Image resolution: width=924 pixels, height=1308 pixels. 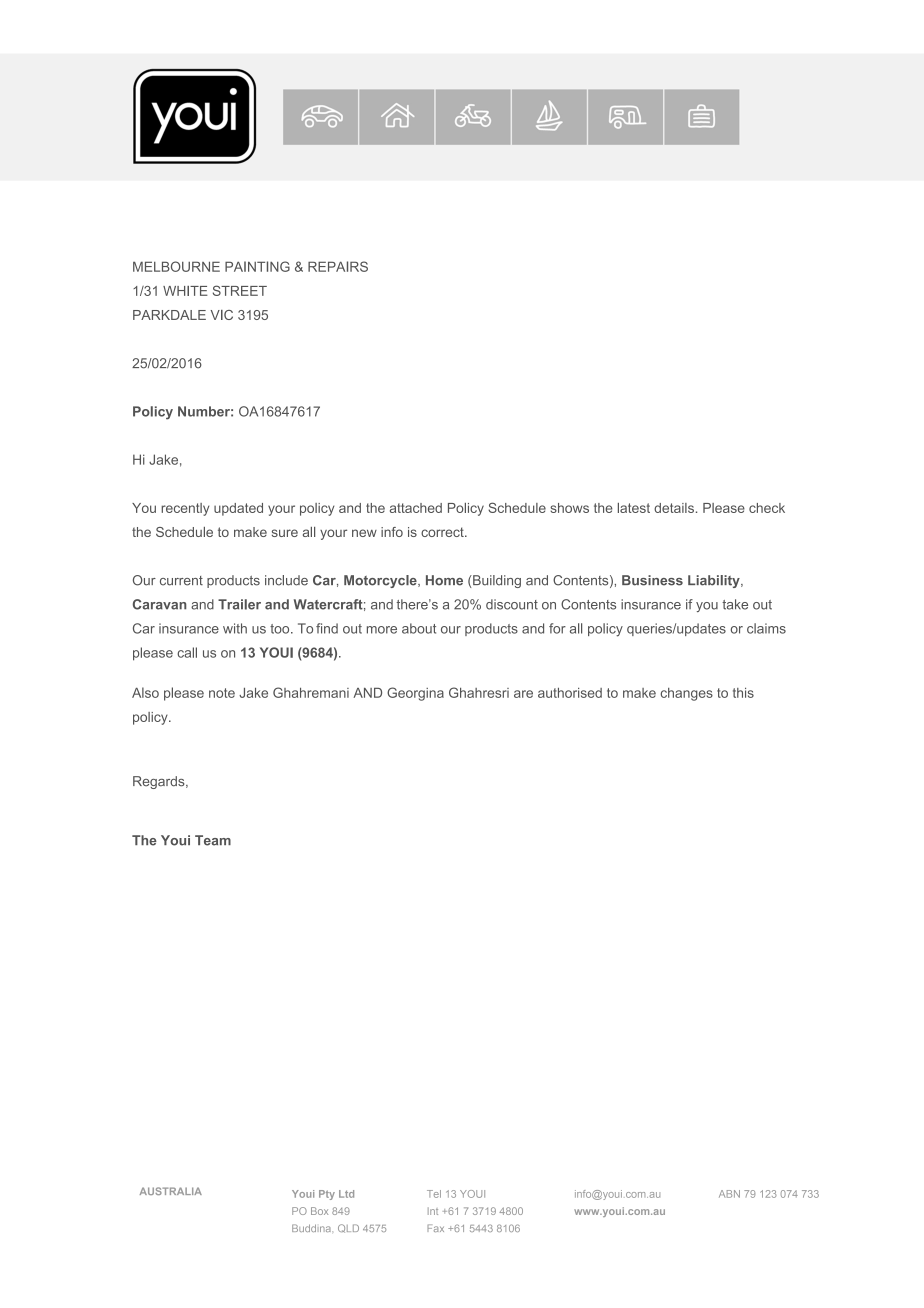 I want to click on changes, so click(x=687, y=694).
